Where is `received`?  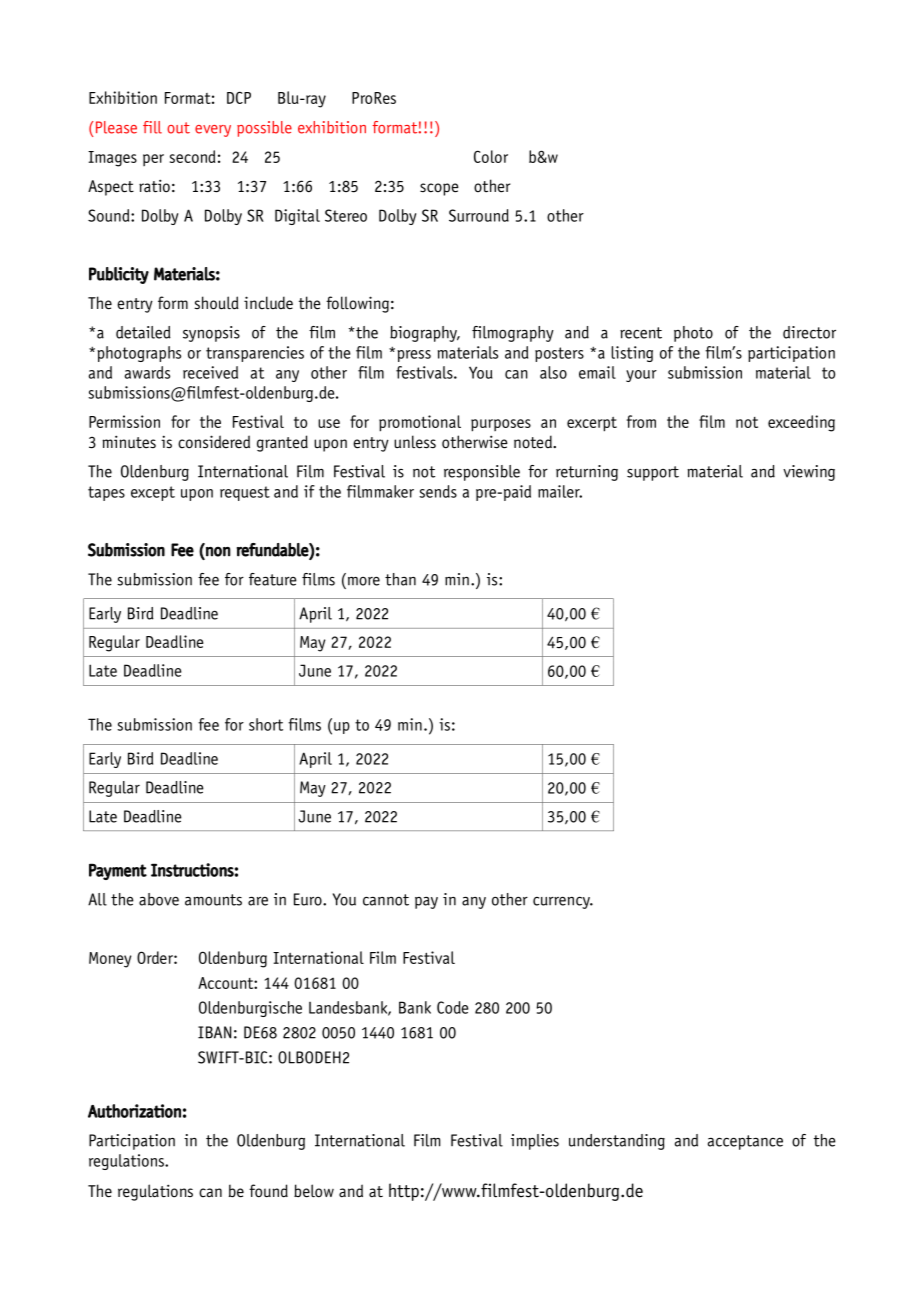 received is located at coordinates (210, 372).
